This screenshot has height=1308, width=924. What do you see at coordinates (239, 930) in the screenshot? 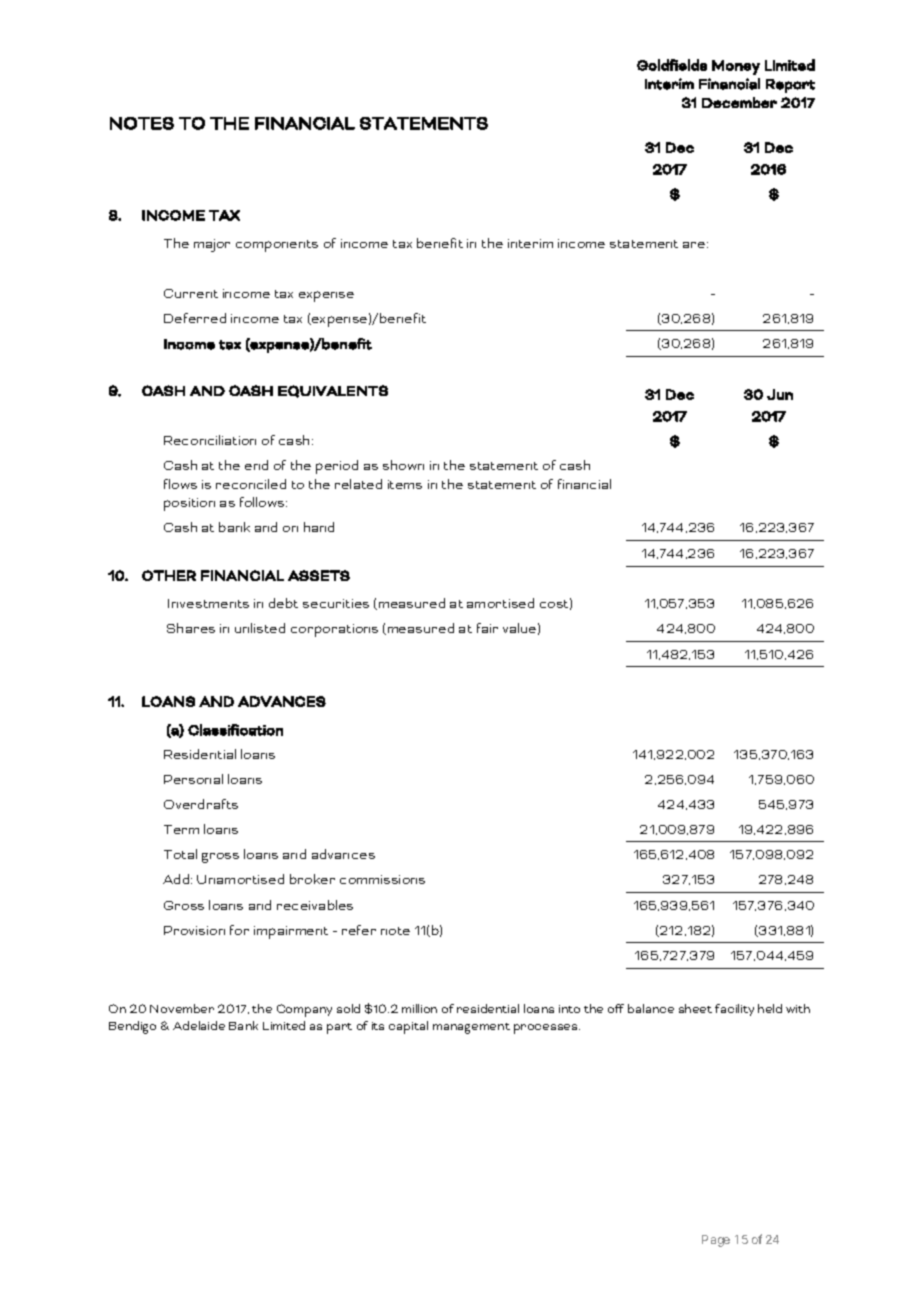
I see `for` at bounding box center [239, 930].
